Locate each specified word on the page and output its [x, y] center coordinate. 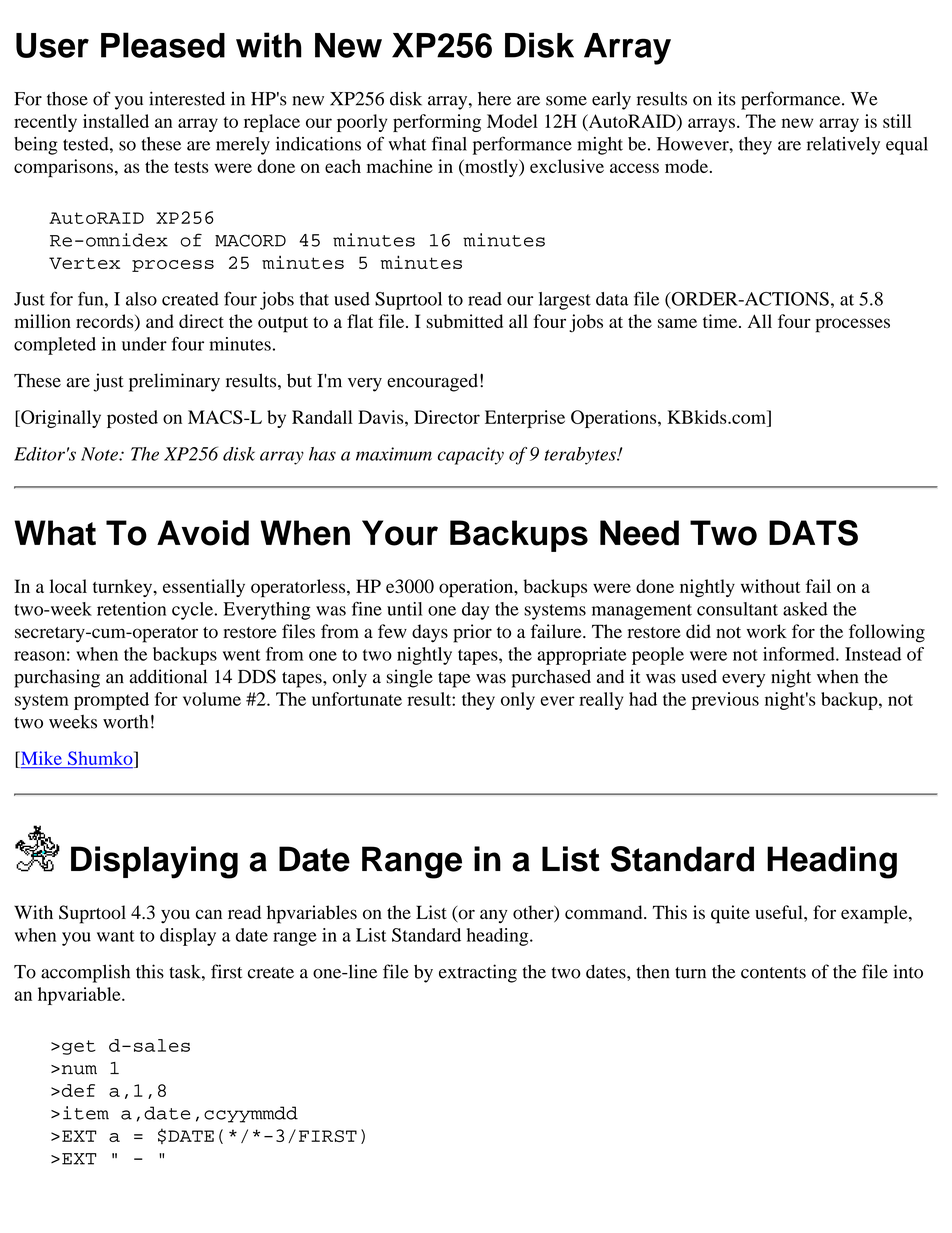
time [721, 321]
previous [725, 701]
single [410, 678]
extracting [478, 973]
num [78, 1070]
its [727, 99]
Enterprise [525, 419]
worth [125, 721]
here [494, 99]
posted [132, 419]
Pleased [163, 45]
